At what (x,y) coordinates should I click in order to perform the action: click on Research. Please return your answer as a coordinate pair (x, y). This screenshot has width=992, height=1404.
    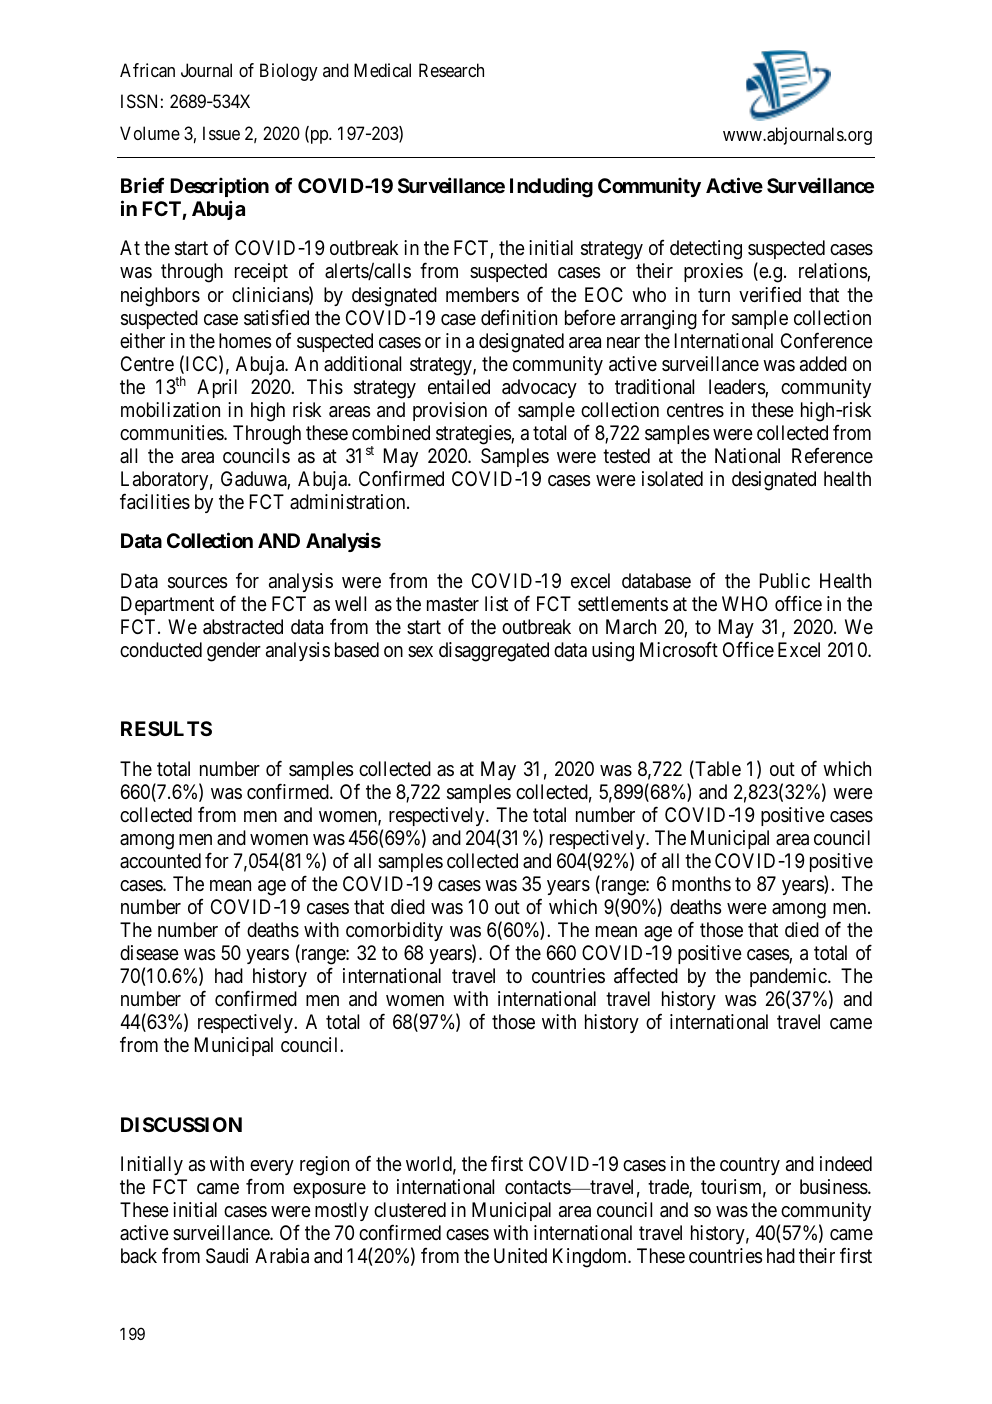
    Looking at the image, I should click on (451, 70).
